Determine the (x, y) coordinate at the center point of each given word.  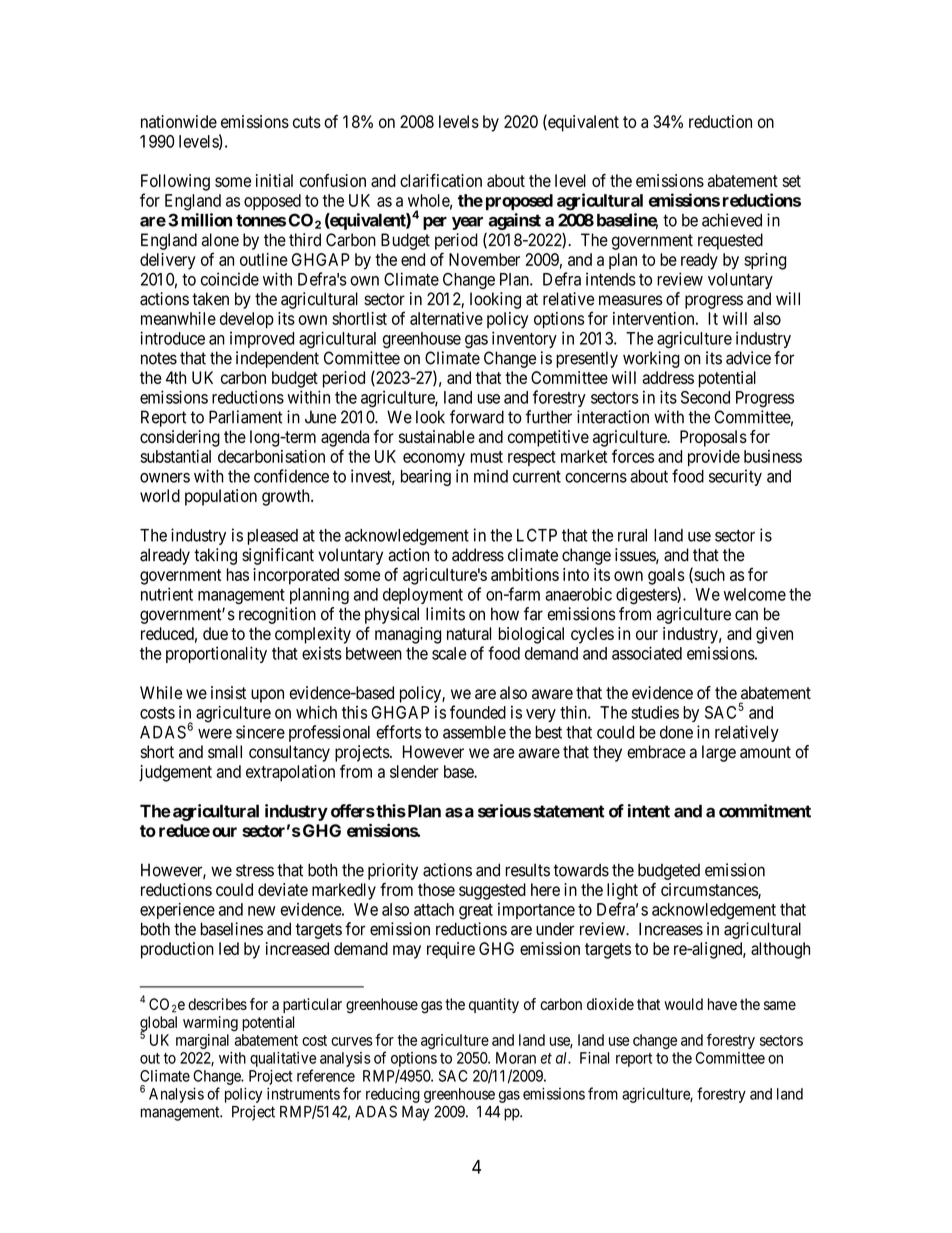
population (221, 497)
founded (478, 712)
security (735, 477)
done (676, 732)
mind (491, 476)
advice (748, 358)
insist (228, 692)
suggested (492, 891)
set (792, 181)
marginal (202, 1041)
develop (247, 320)
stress (255, 870)
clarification (441, 180)
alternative (446, 318)
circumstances (710, 890)
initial (274, 180)
